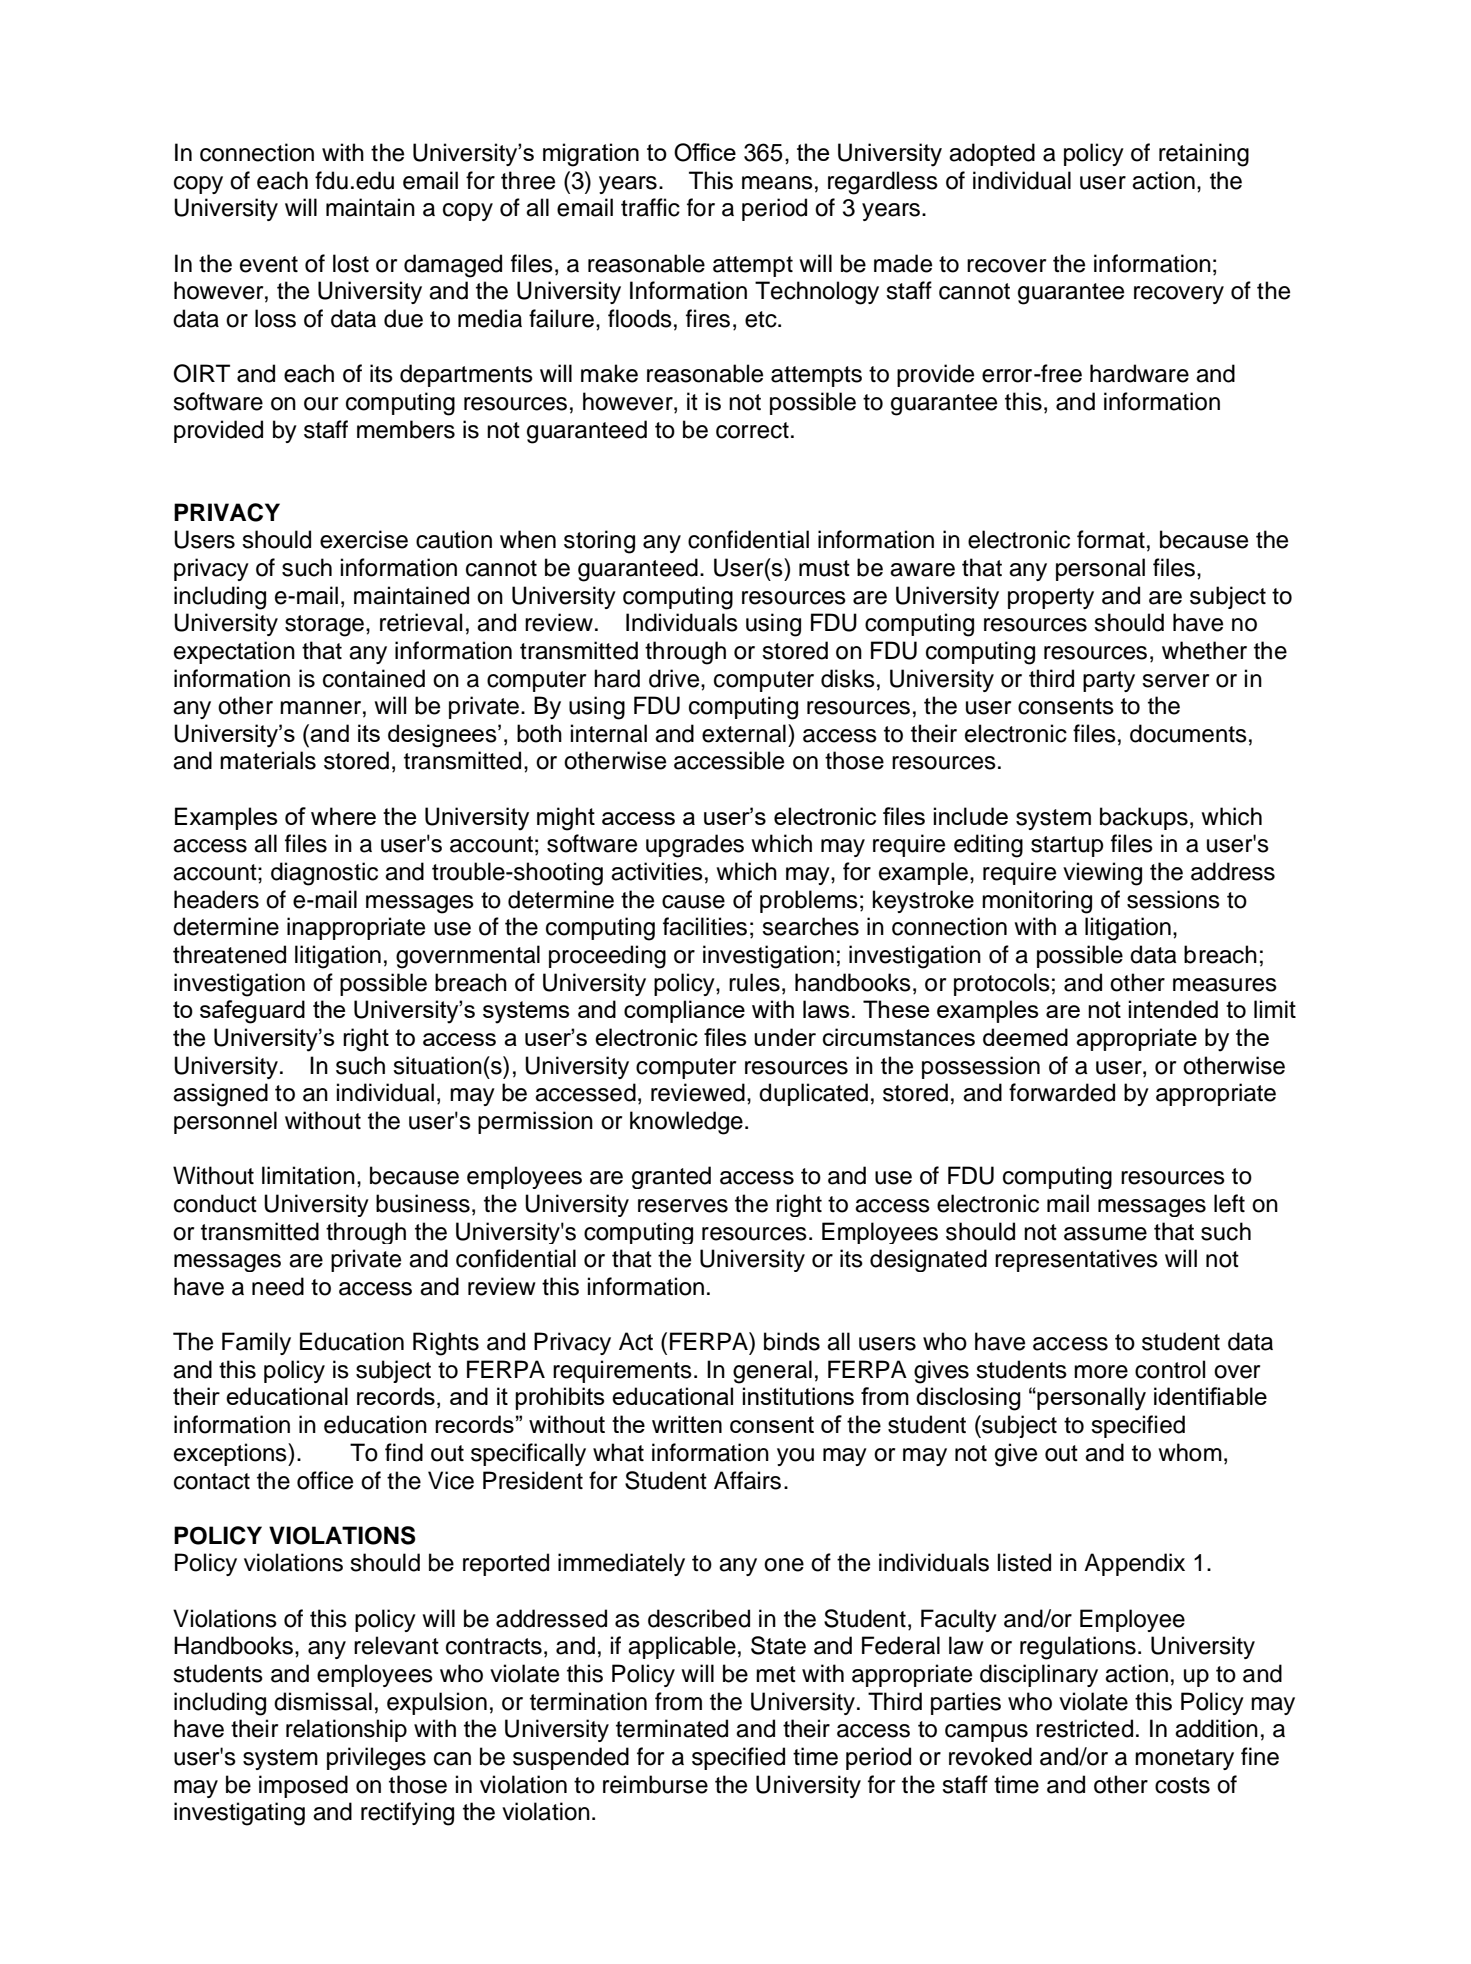 This image has height=1964, width=1471. I want to click on upgrades, so click(695, 846).
